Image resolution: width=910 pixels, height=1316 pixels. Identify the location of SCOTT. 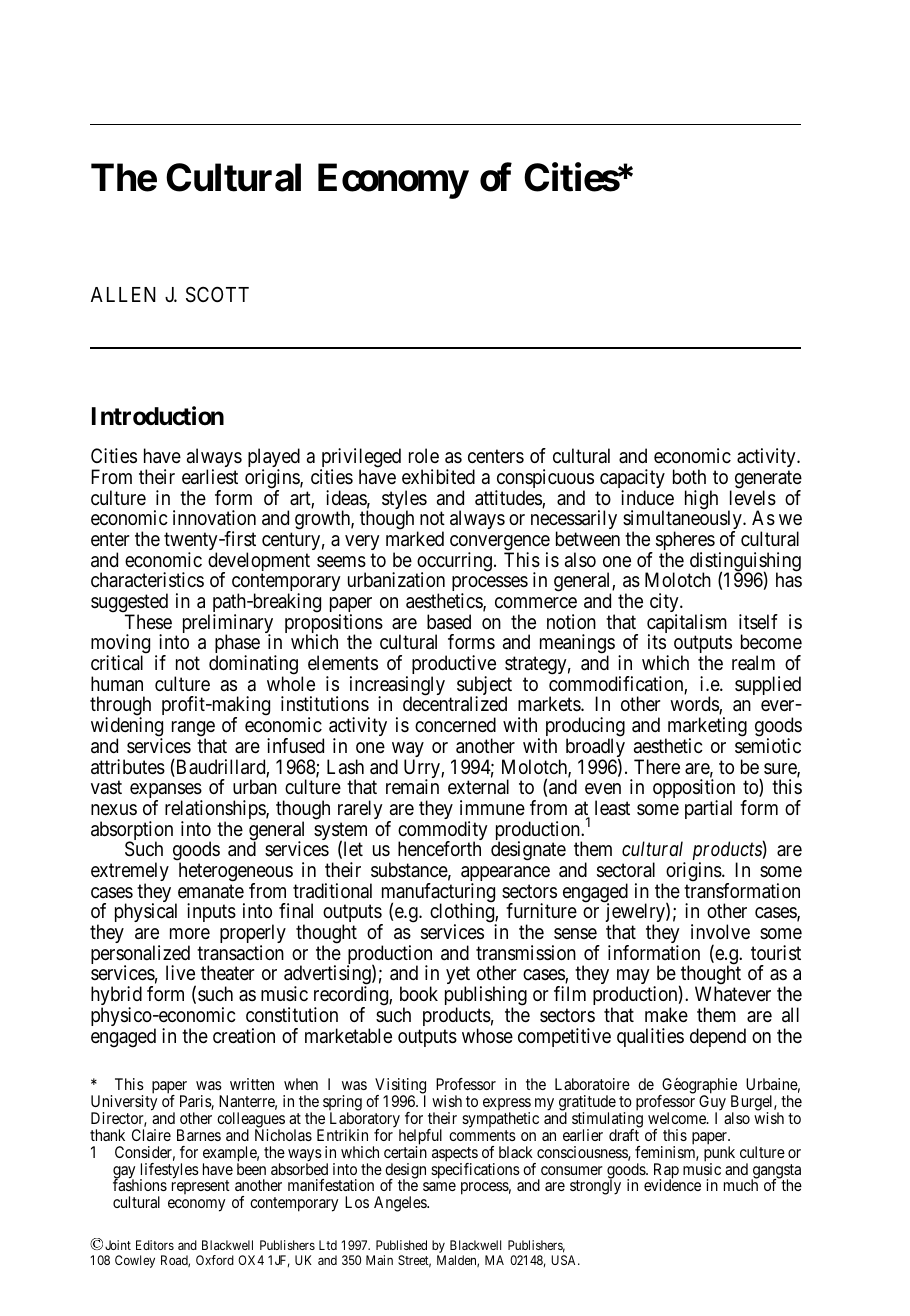
(217, 294).
